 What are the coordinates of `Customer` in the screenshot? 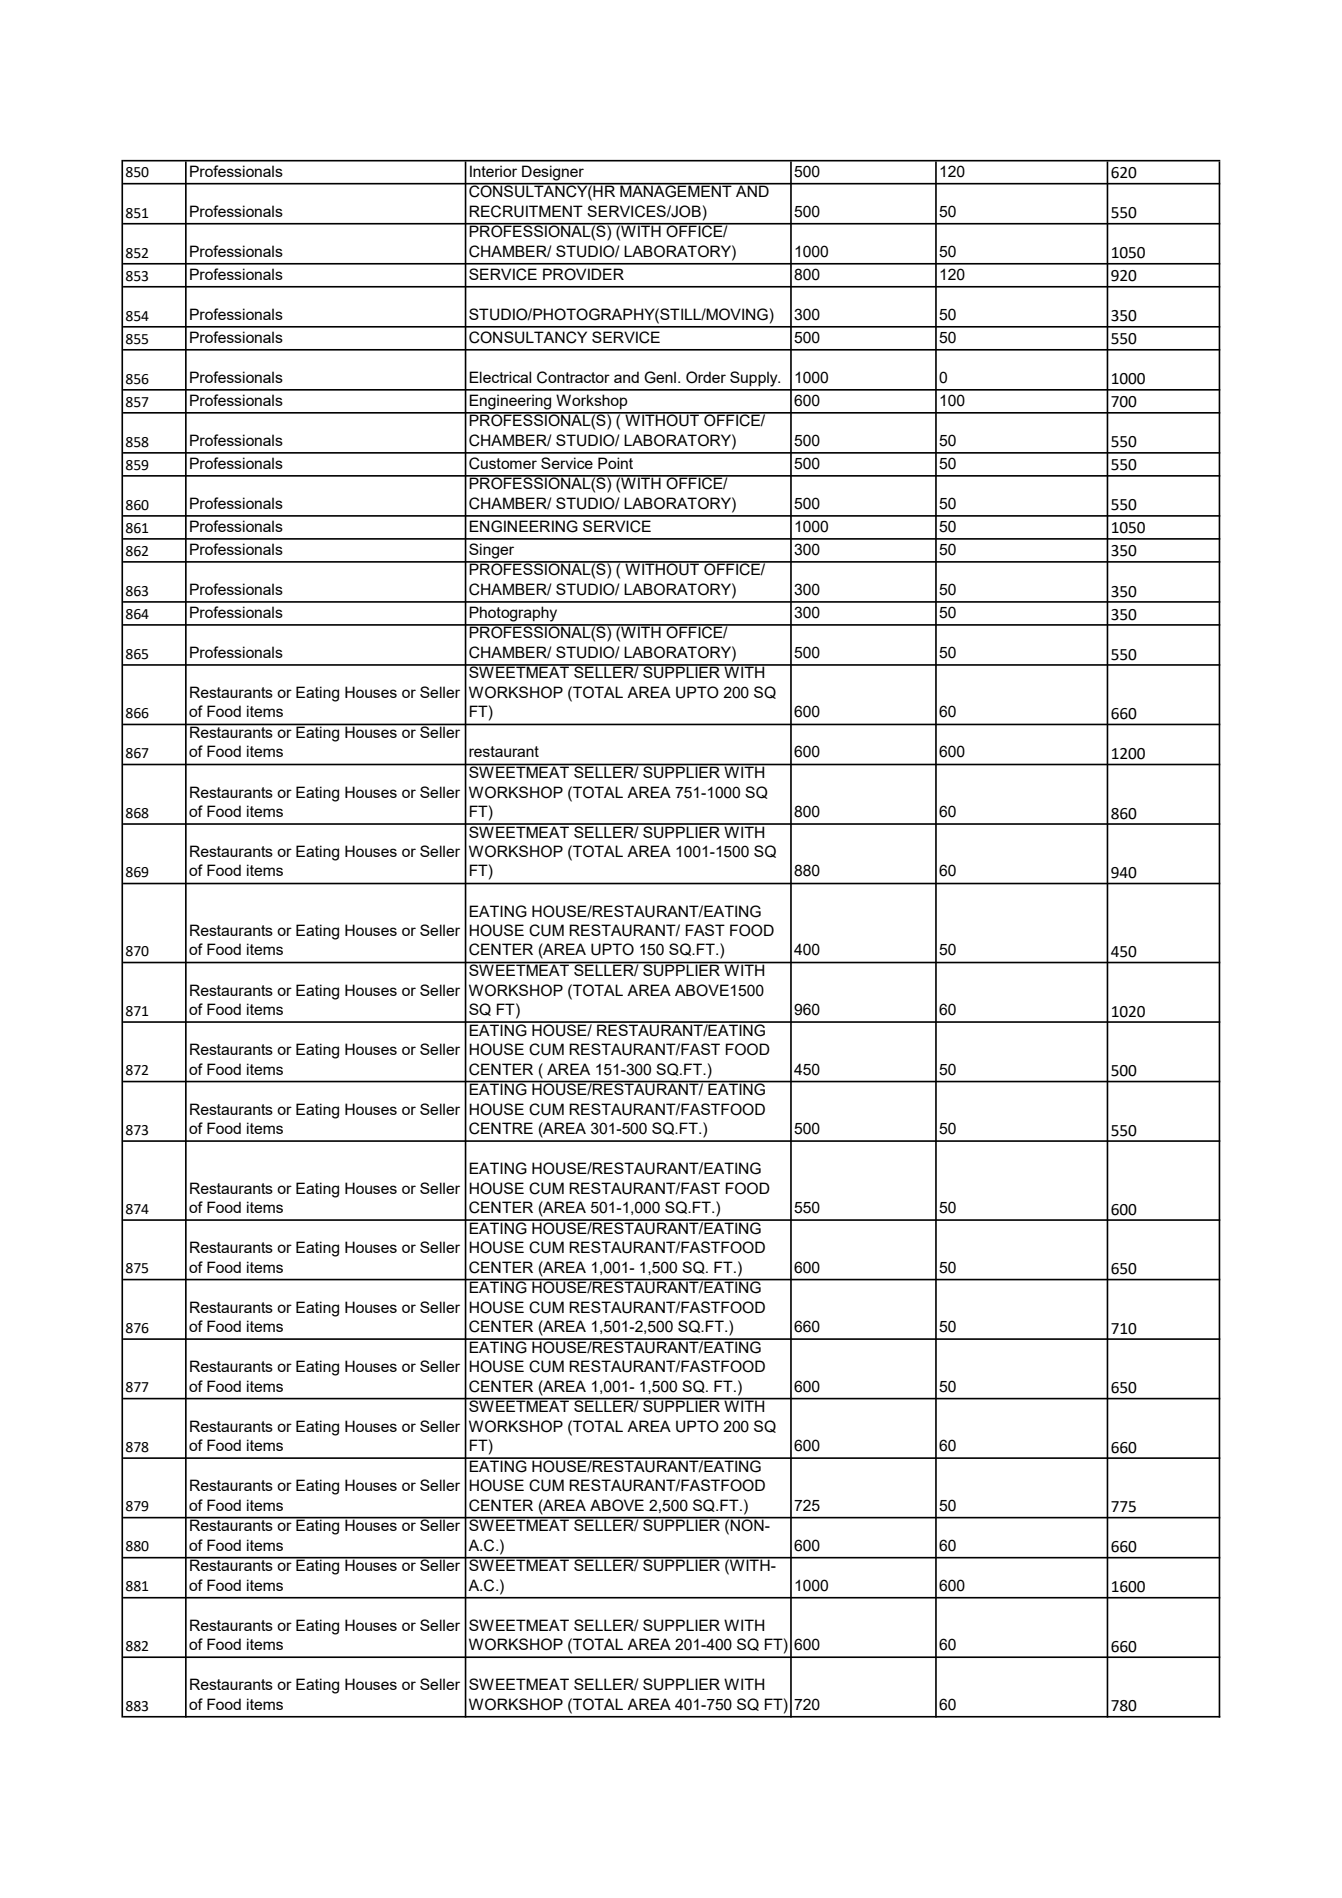 It's located at (503, 463).
